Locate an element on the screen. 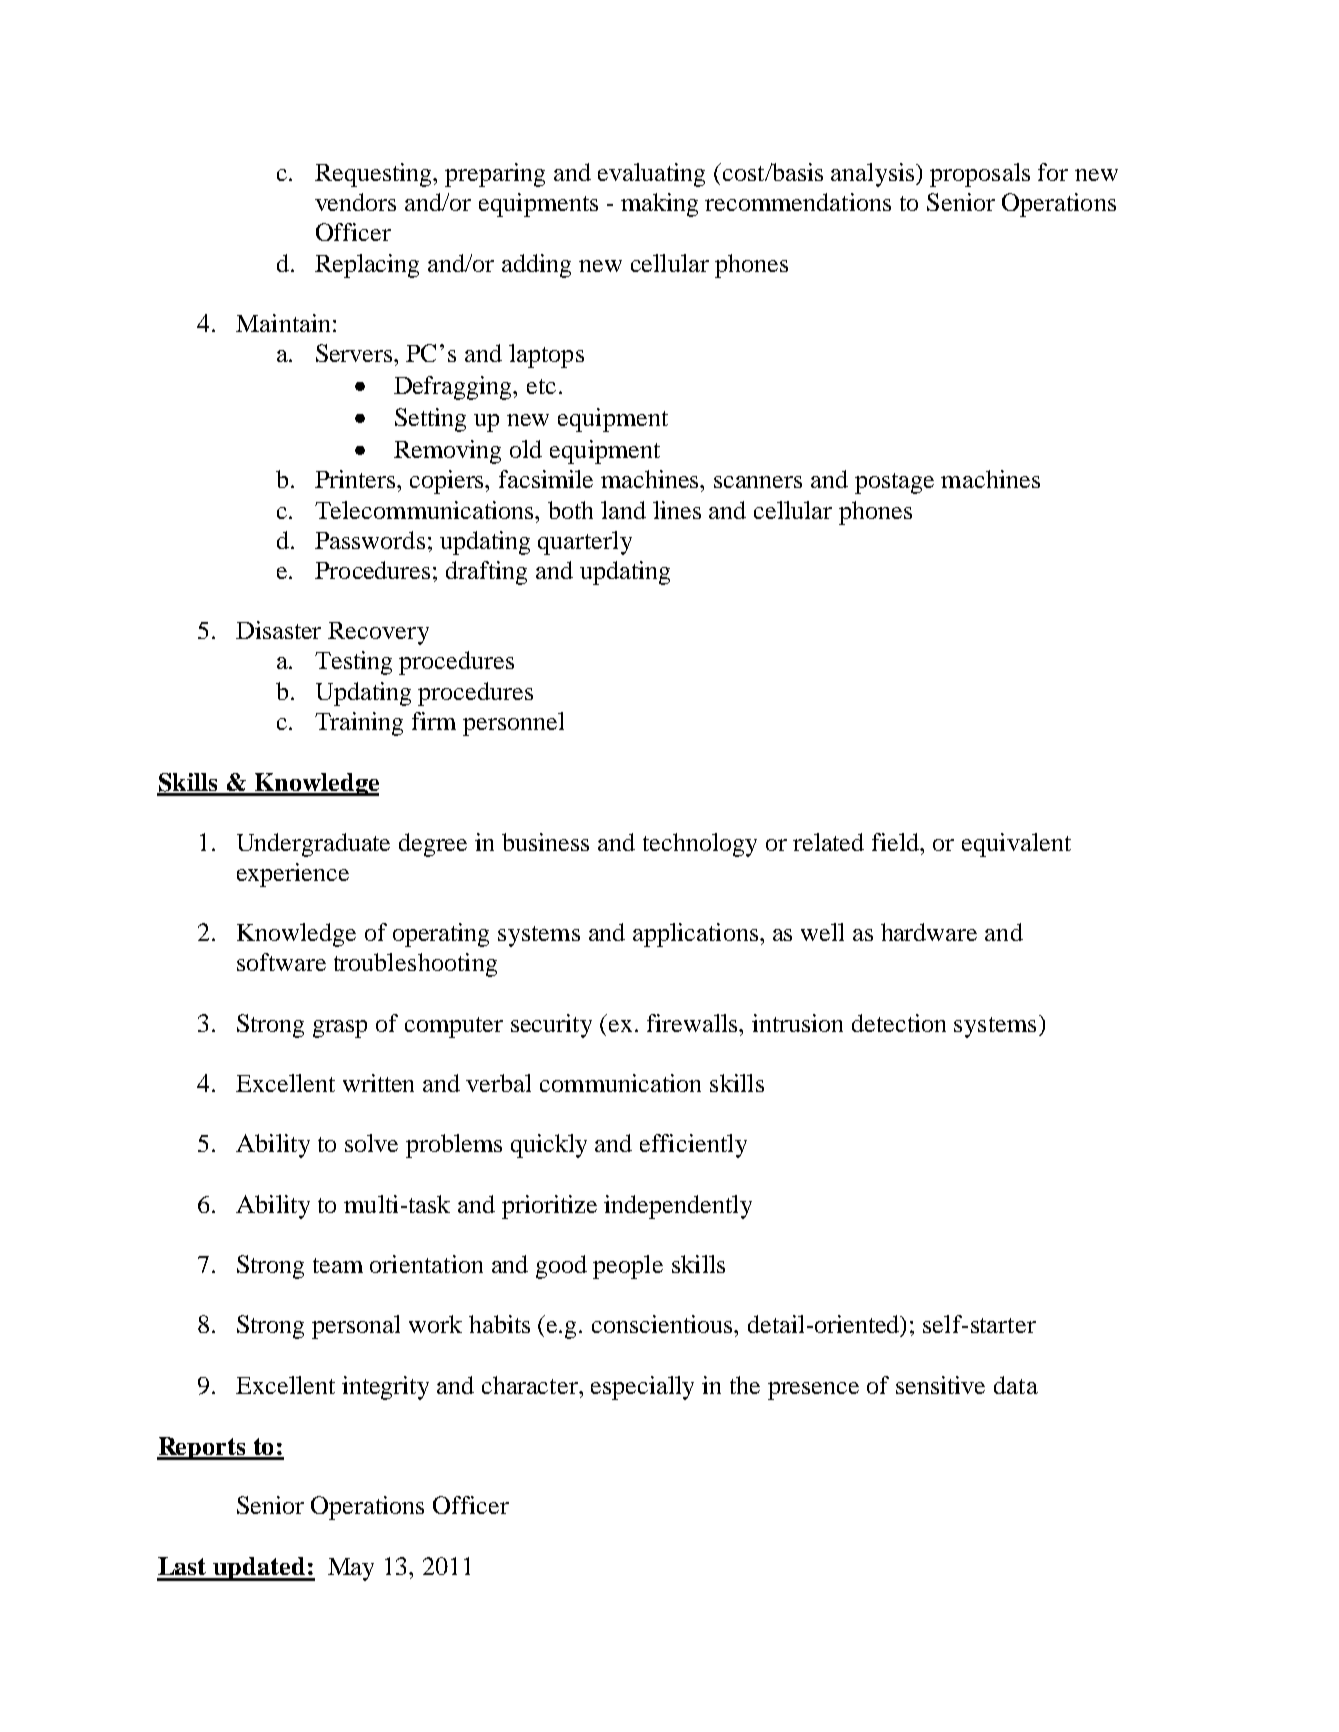  written is located at coordinates (378, 1083).
